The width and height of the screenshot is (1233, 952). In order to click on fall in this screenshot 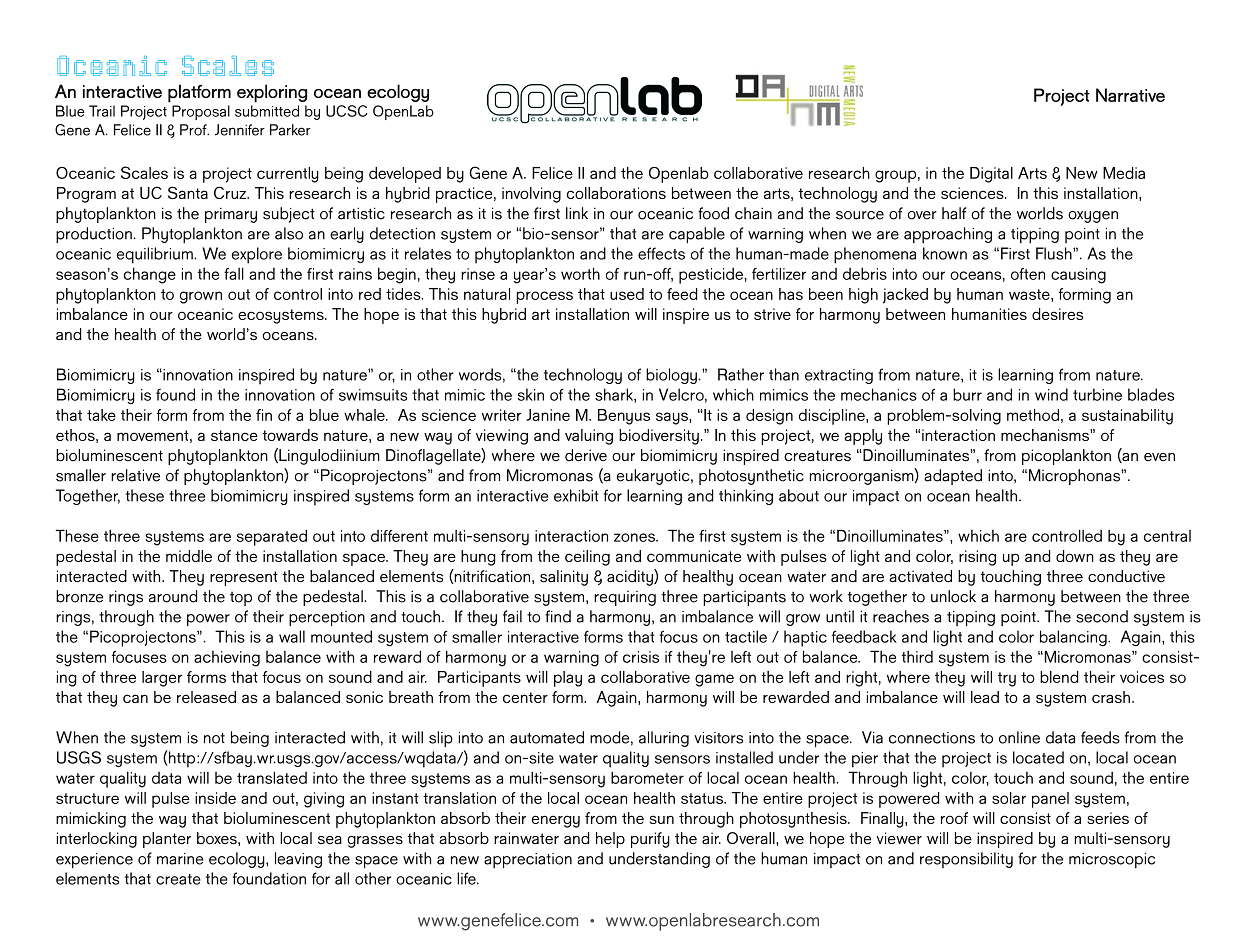, I will do `click(234, 273)`.
